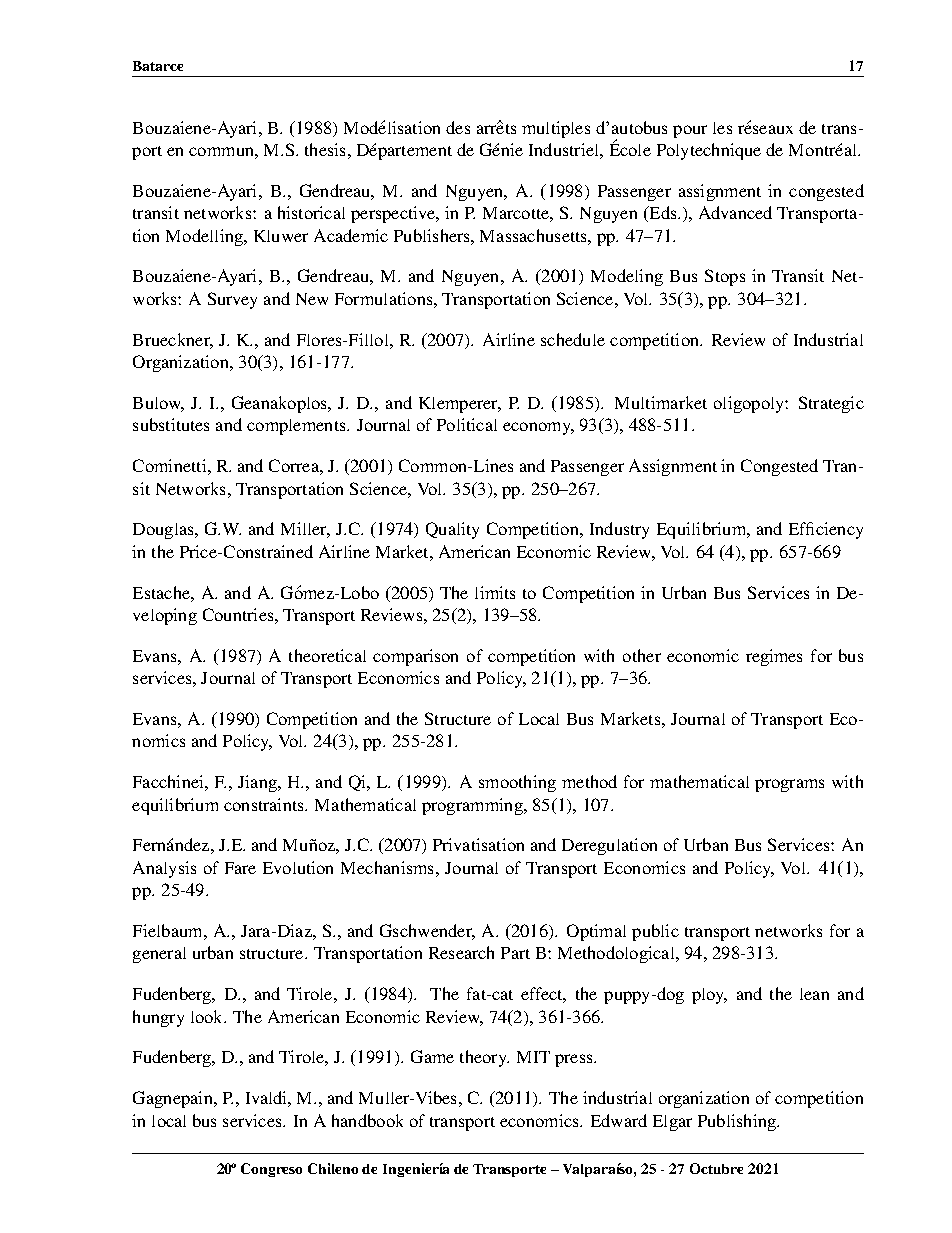 The width and height of the document is (952, 1233). I want to click on theory, so click(484, 1058).
